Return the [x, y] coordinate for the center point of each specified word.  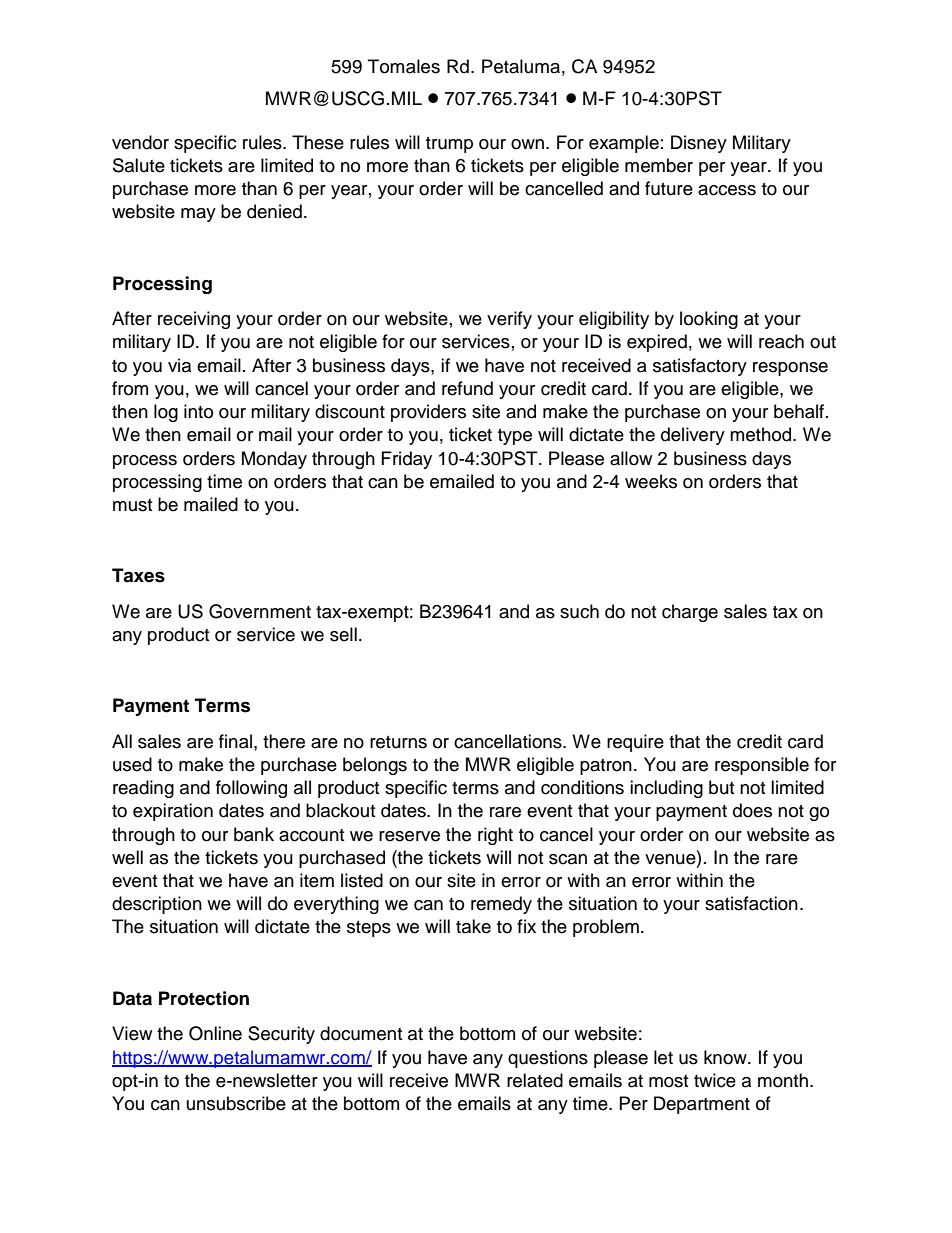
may [198, 215]
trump [449, 145]
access [727, 190]
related [535, 1080]
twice [715, 1080]
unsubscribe [236, 1103]
